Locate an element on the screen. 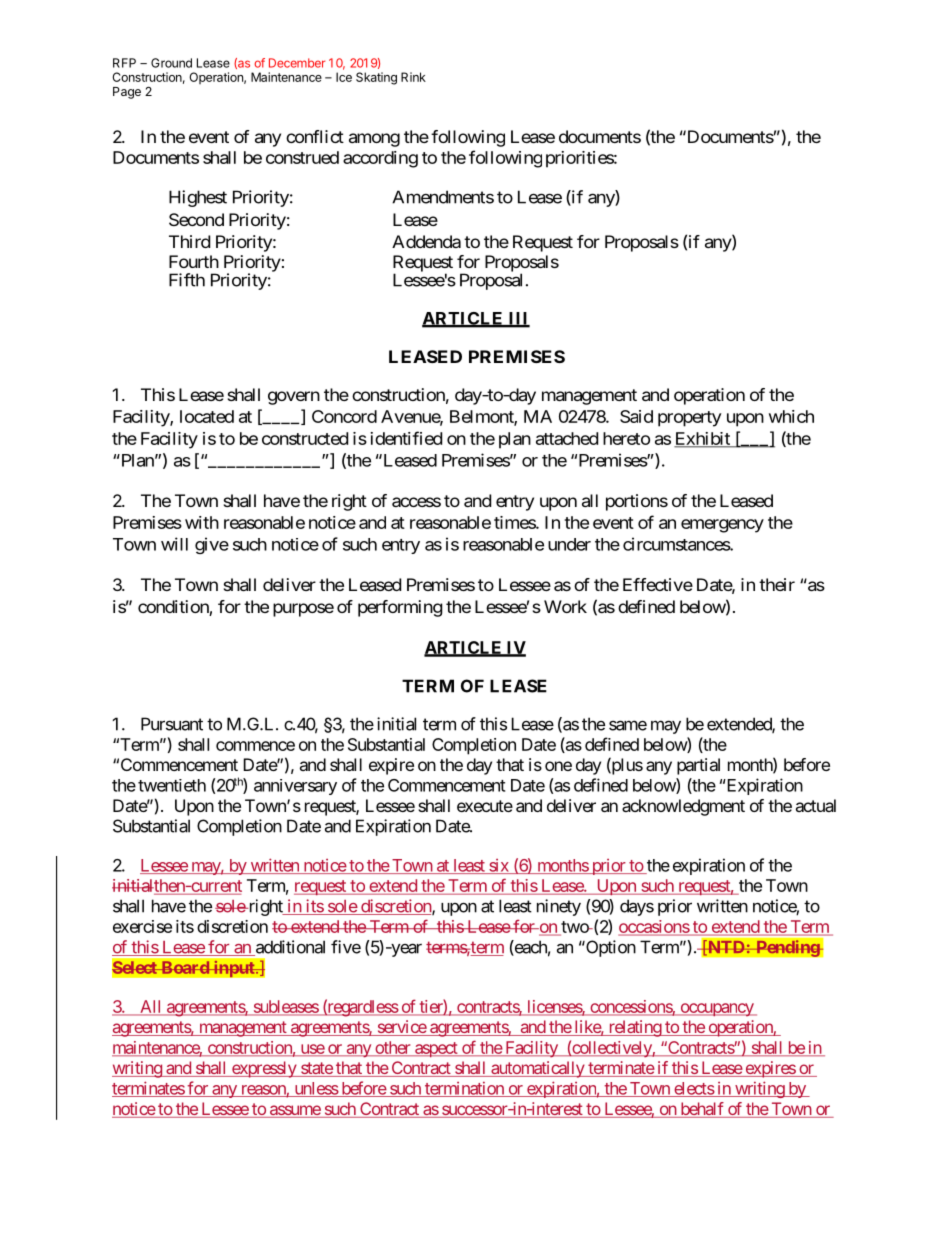  execute is located at coordinates (485, 806).
